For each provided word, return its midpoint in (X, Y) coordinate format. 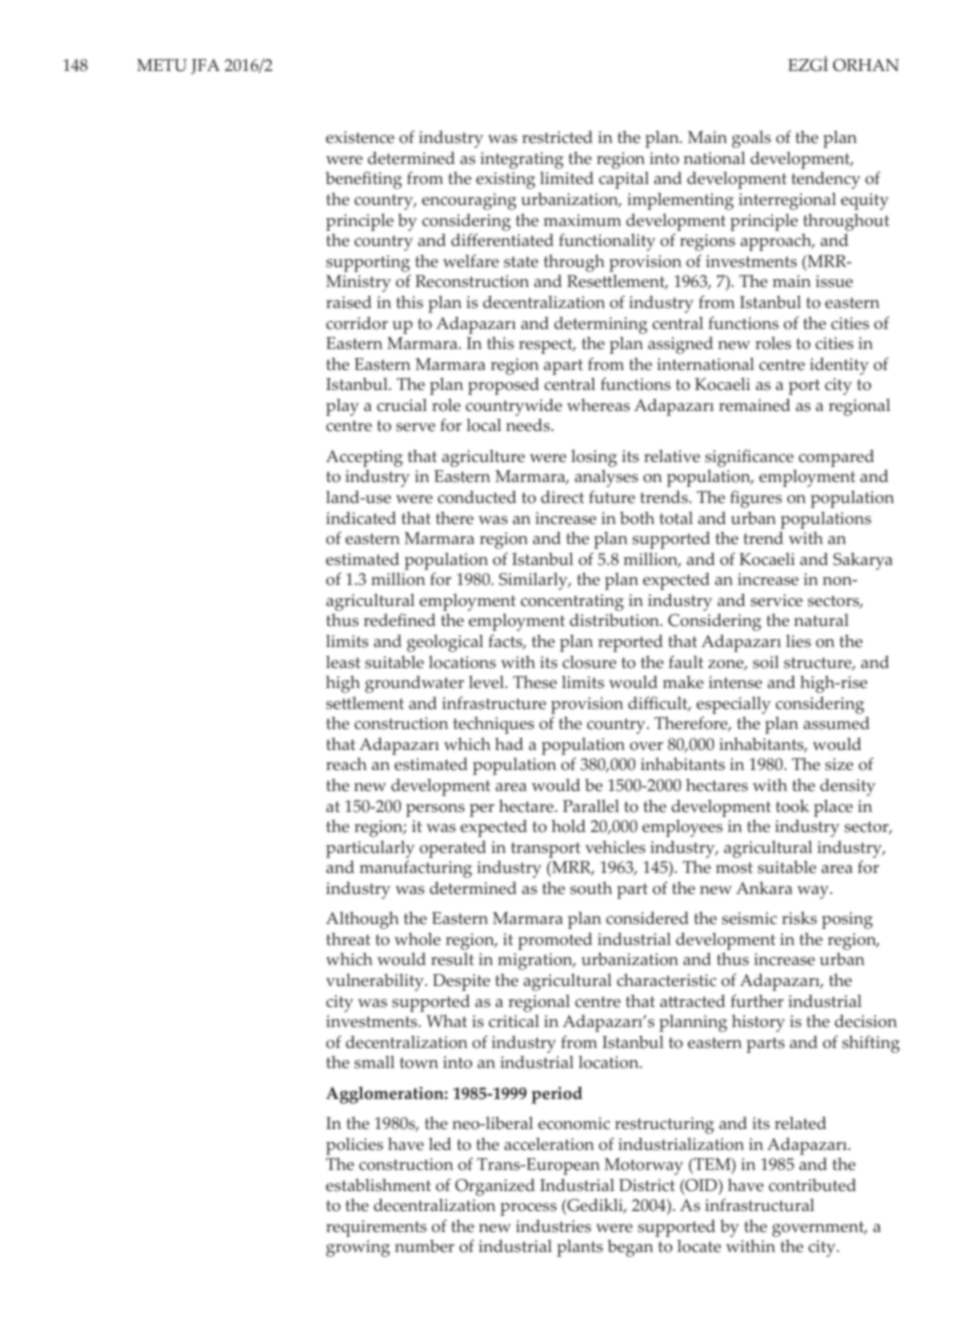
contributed (812, 1185)
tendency (826, 180)
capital (624, 180)
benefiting (363, 180)
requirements (376, 1228)
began (630, 1248)
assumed (836, 723)
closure (589, 662)
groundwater (414, 684)
